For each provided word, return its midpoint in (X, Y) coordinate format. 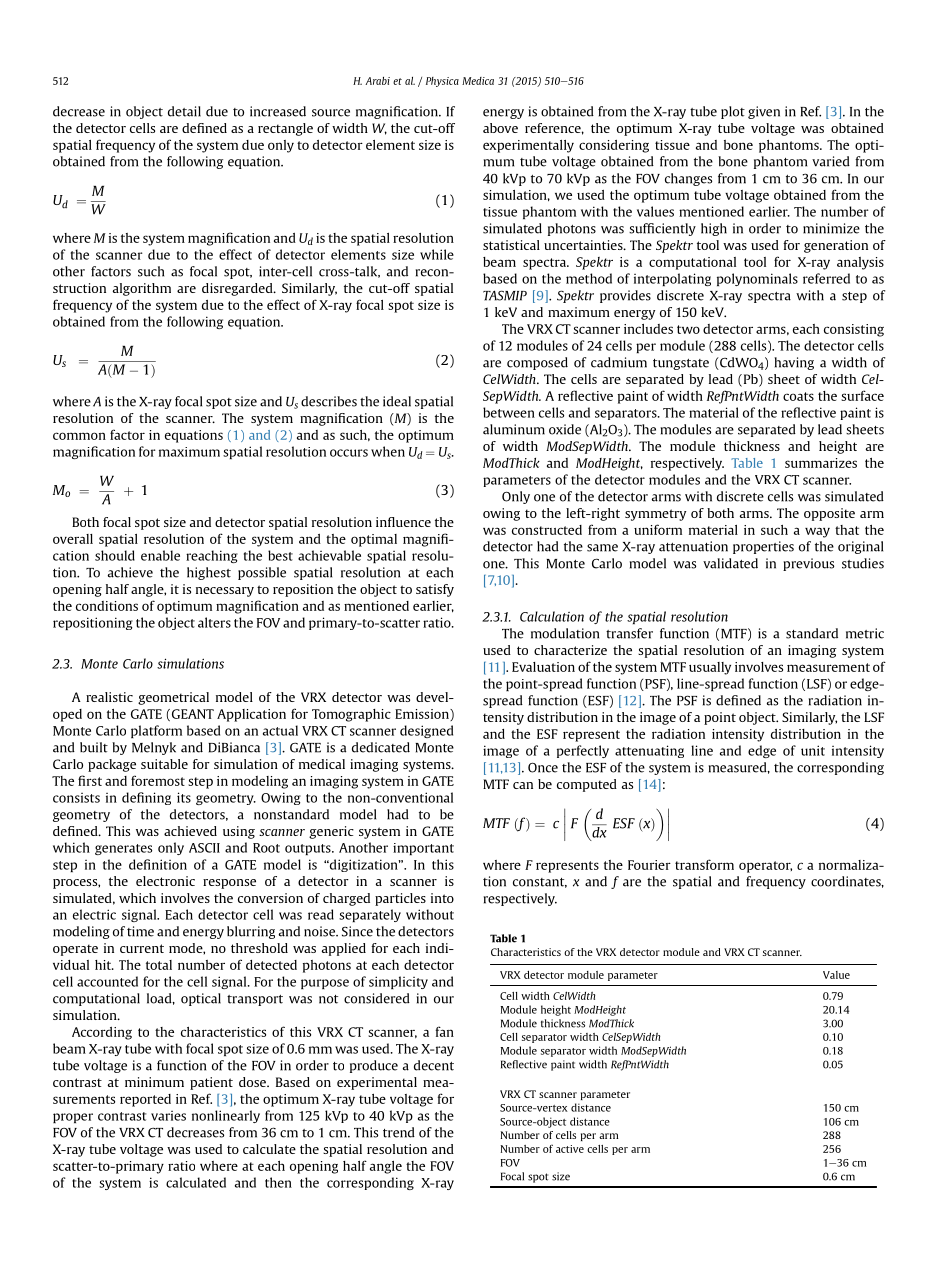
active (570, 1149)
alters (214, 622)
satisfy (435, 590)
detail (184, 111)
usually (710, 668)
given (764, 112)
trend (399, 1132)
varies (168, 1116)
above (500, 128)
